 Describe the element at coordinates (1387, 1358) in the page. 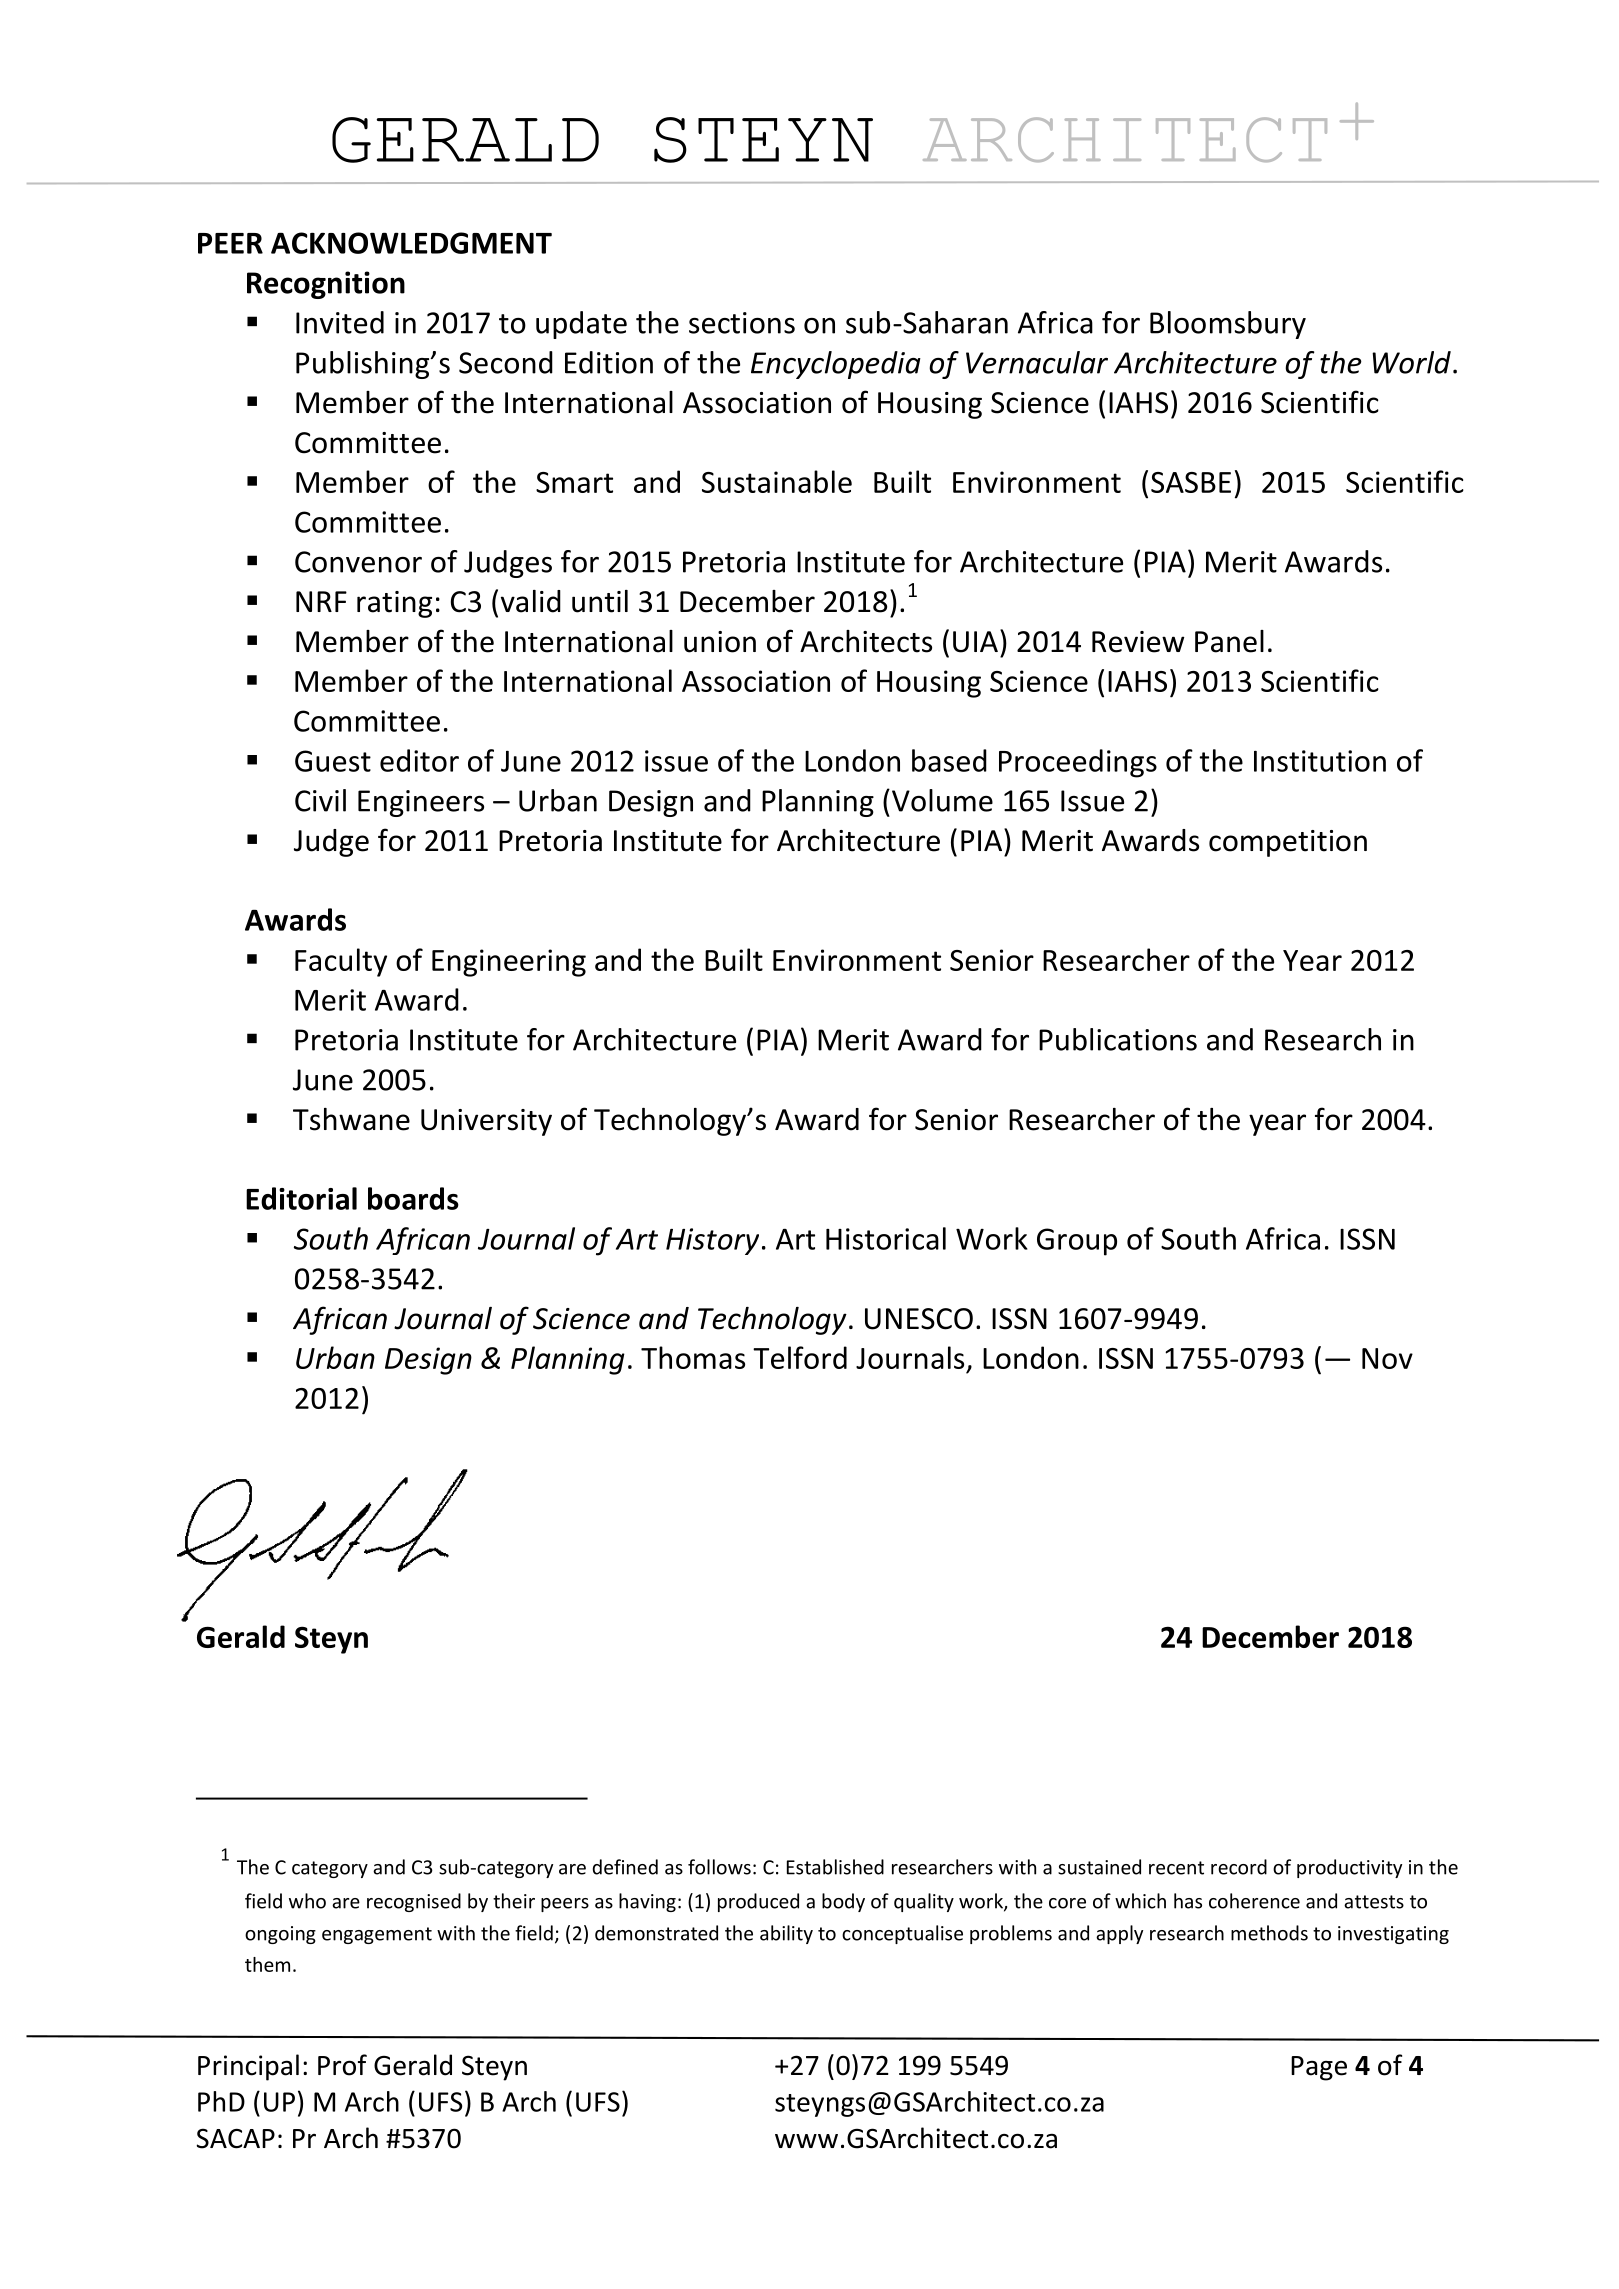

I see `Nov` at that location.
